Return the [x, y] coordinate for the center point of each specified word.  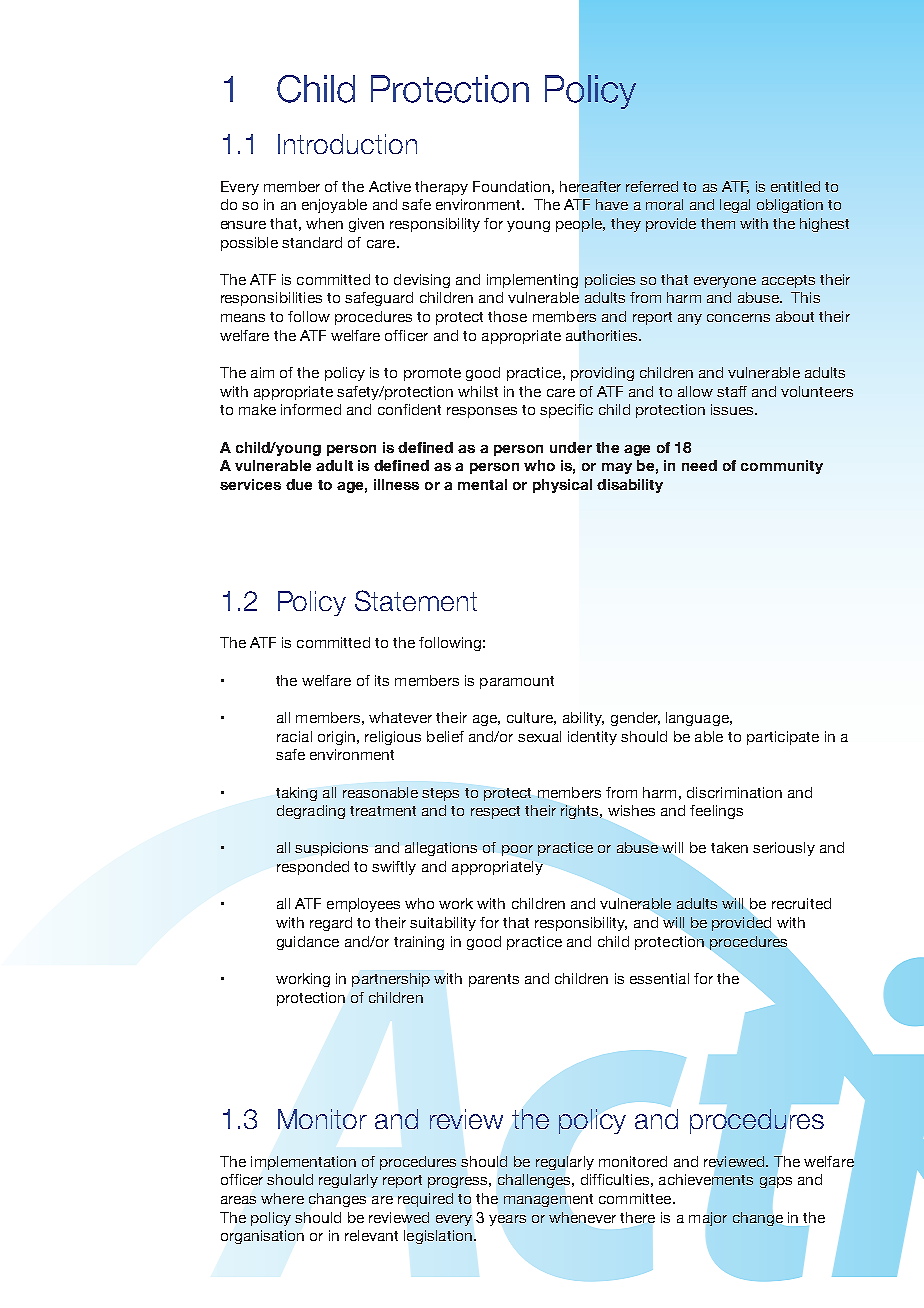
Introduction [347, 144]
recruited [801, 903]
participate [783, 738]
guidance [308, 943]
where [282, 1198]
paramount [517, 682]
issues [733, 409]
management [548, 1200]
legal [735, 206]
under [571, 447]
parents [494, 980]
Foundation [511, 186]
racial [294, 736]
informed [311, 409]
